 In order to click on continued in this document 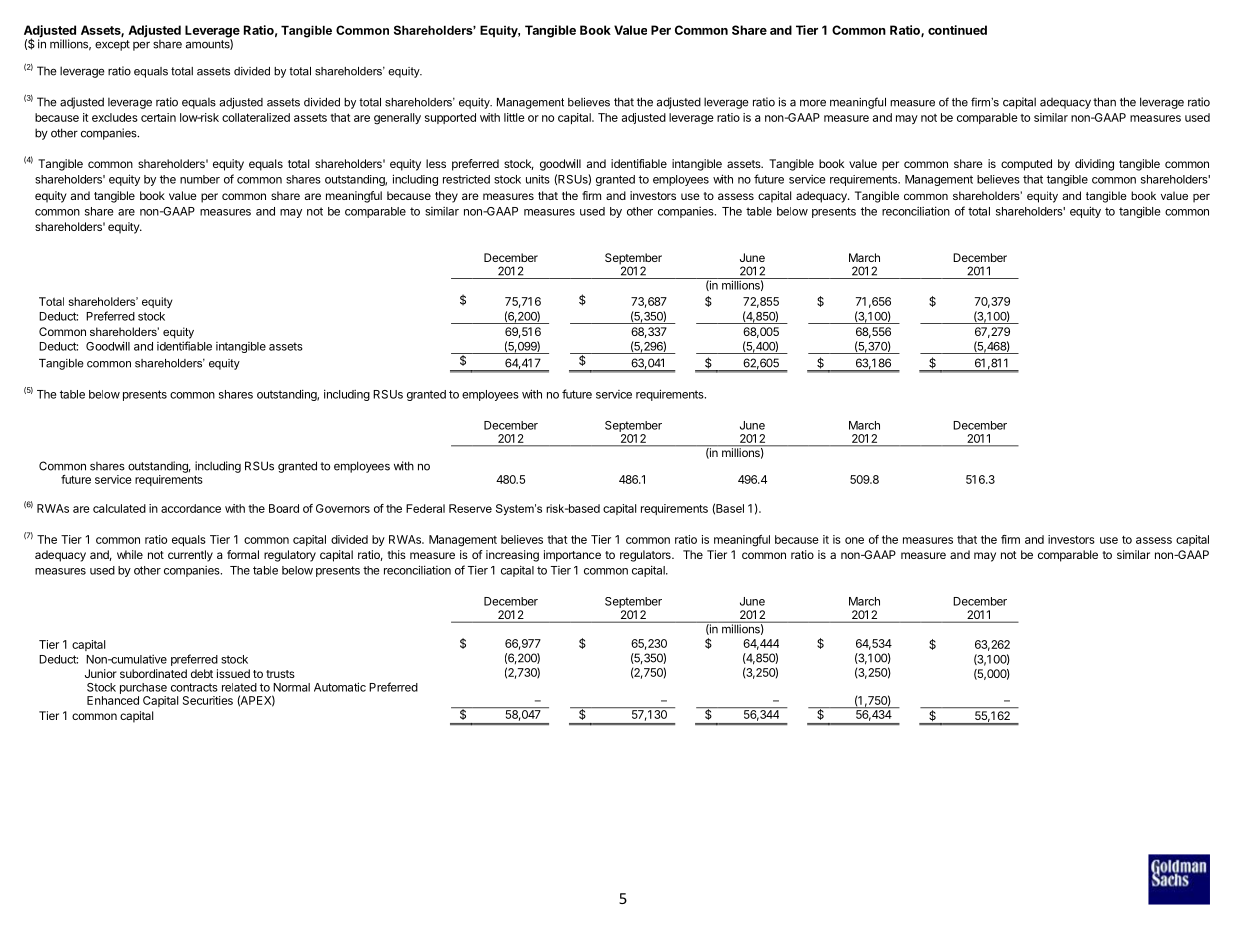, I will do `click(957, 30)`.
